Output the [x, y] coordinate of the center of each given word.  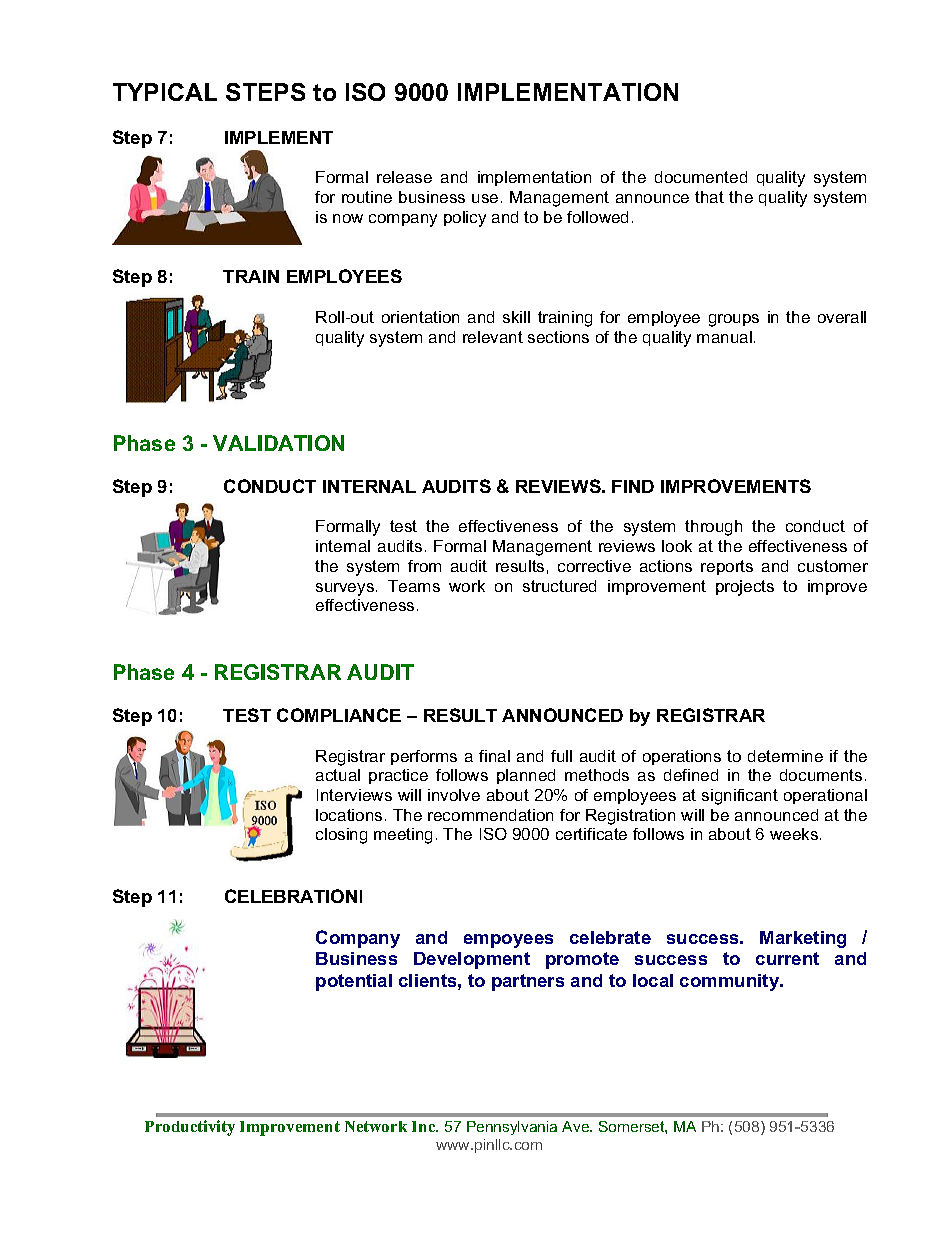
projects [745, 588]
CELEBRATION [291, 896]
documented [701, 177]
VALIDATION [278, 443]
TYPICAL [165, 92]
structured [559, 586]
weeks [794, 834]
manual [724, 337]
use [485, 198]
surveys [345, 589]
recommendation [490, 815]
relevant [493, 337]
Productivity [190, 1128]
